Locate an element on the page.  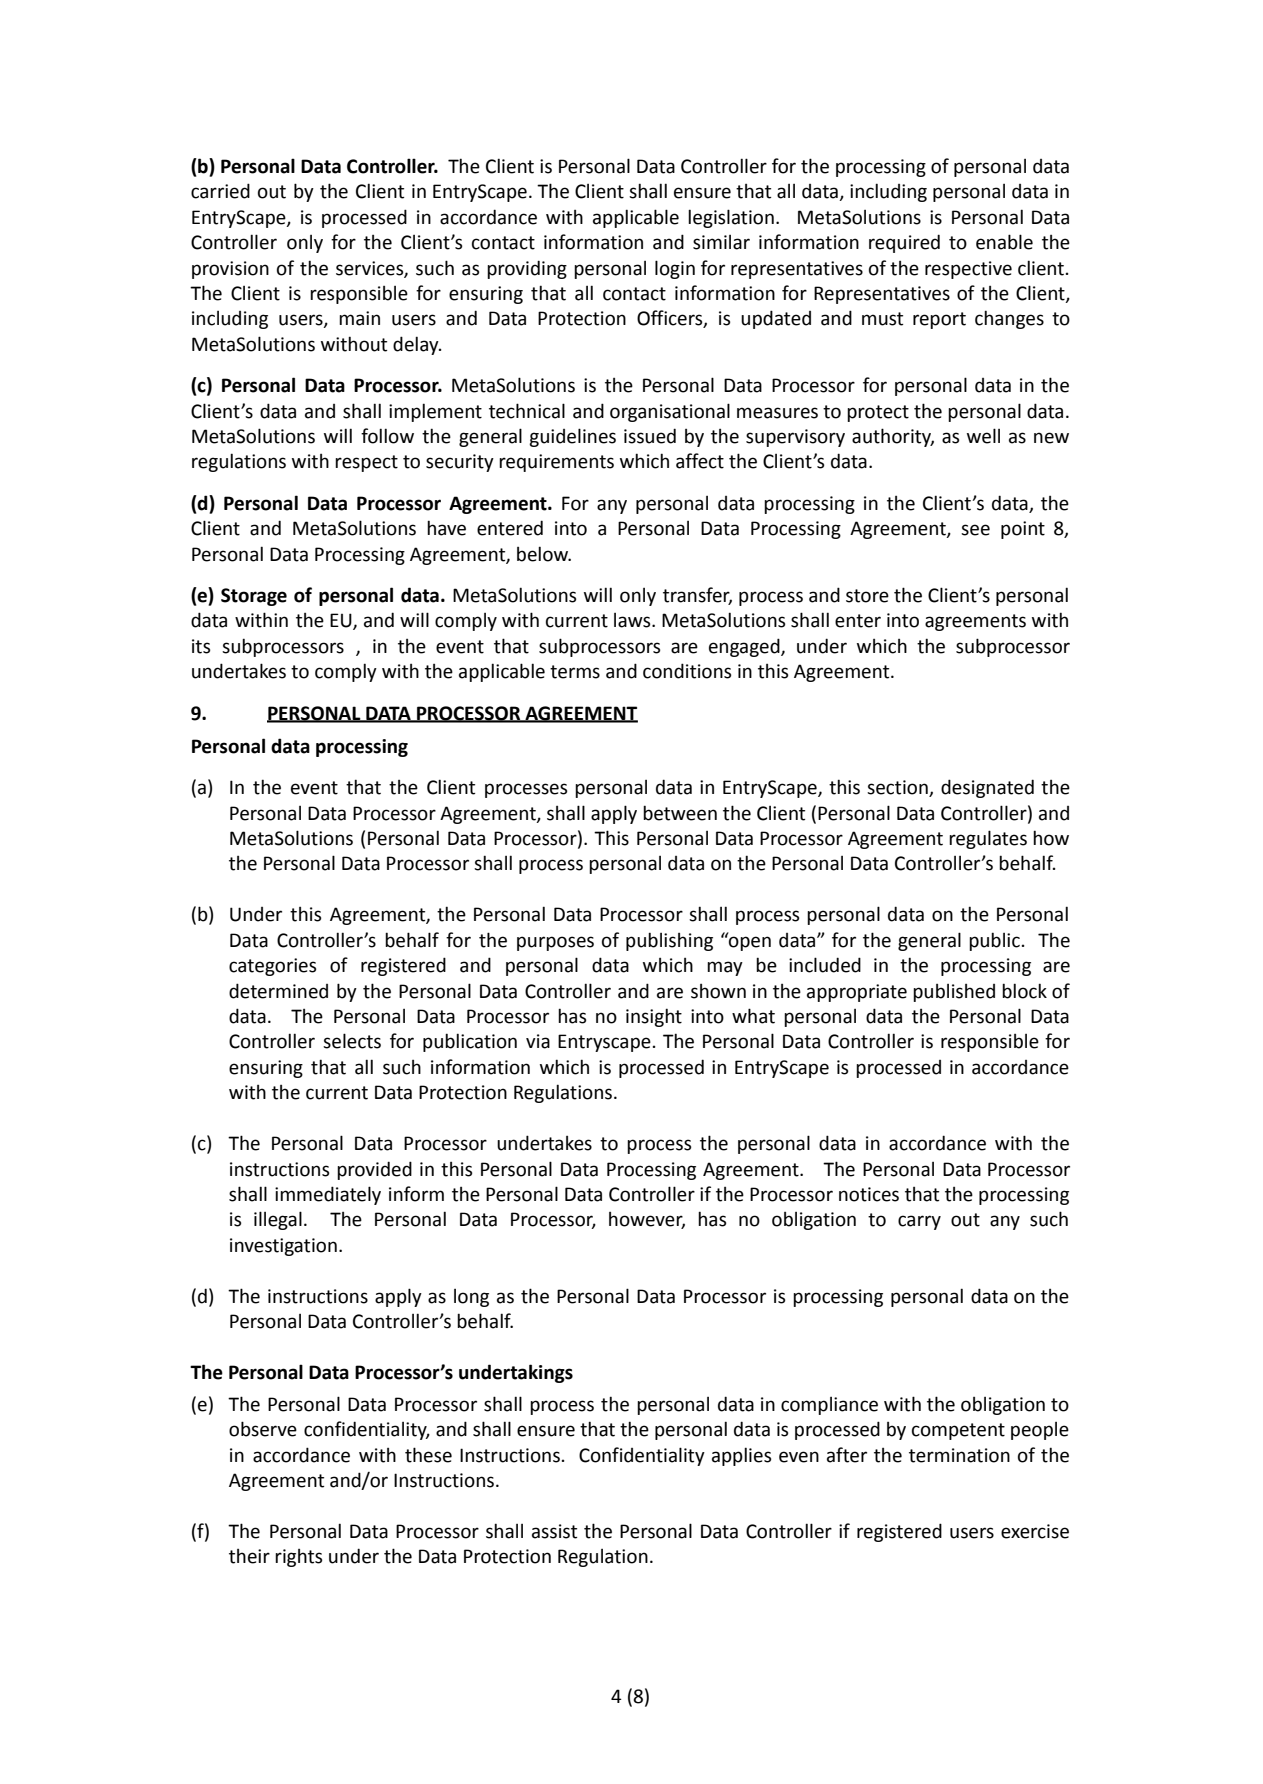
regulates is located at coordinates (988, 839).
